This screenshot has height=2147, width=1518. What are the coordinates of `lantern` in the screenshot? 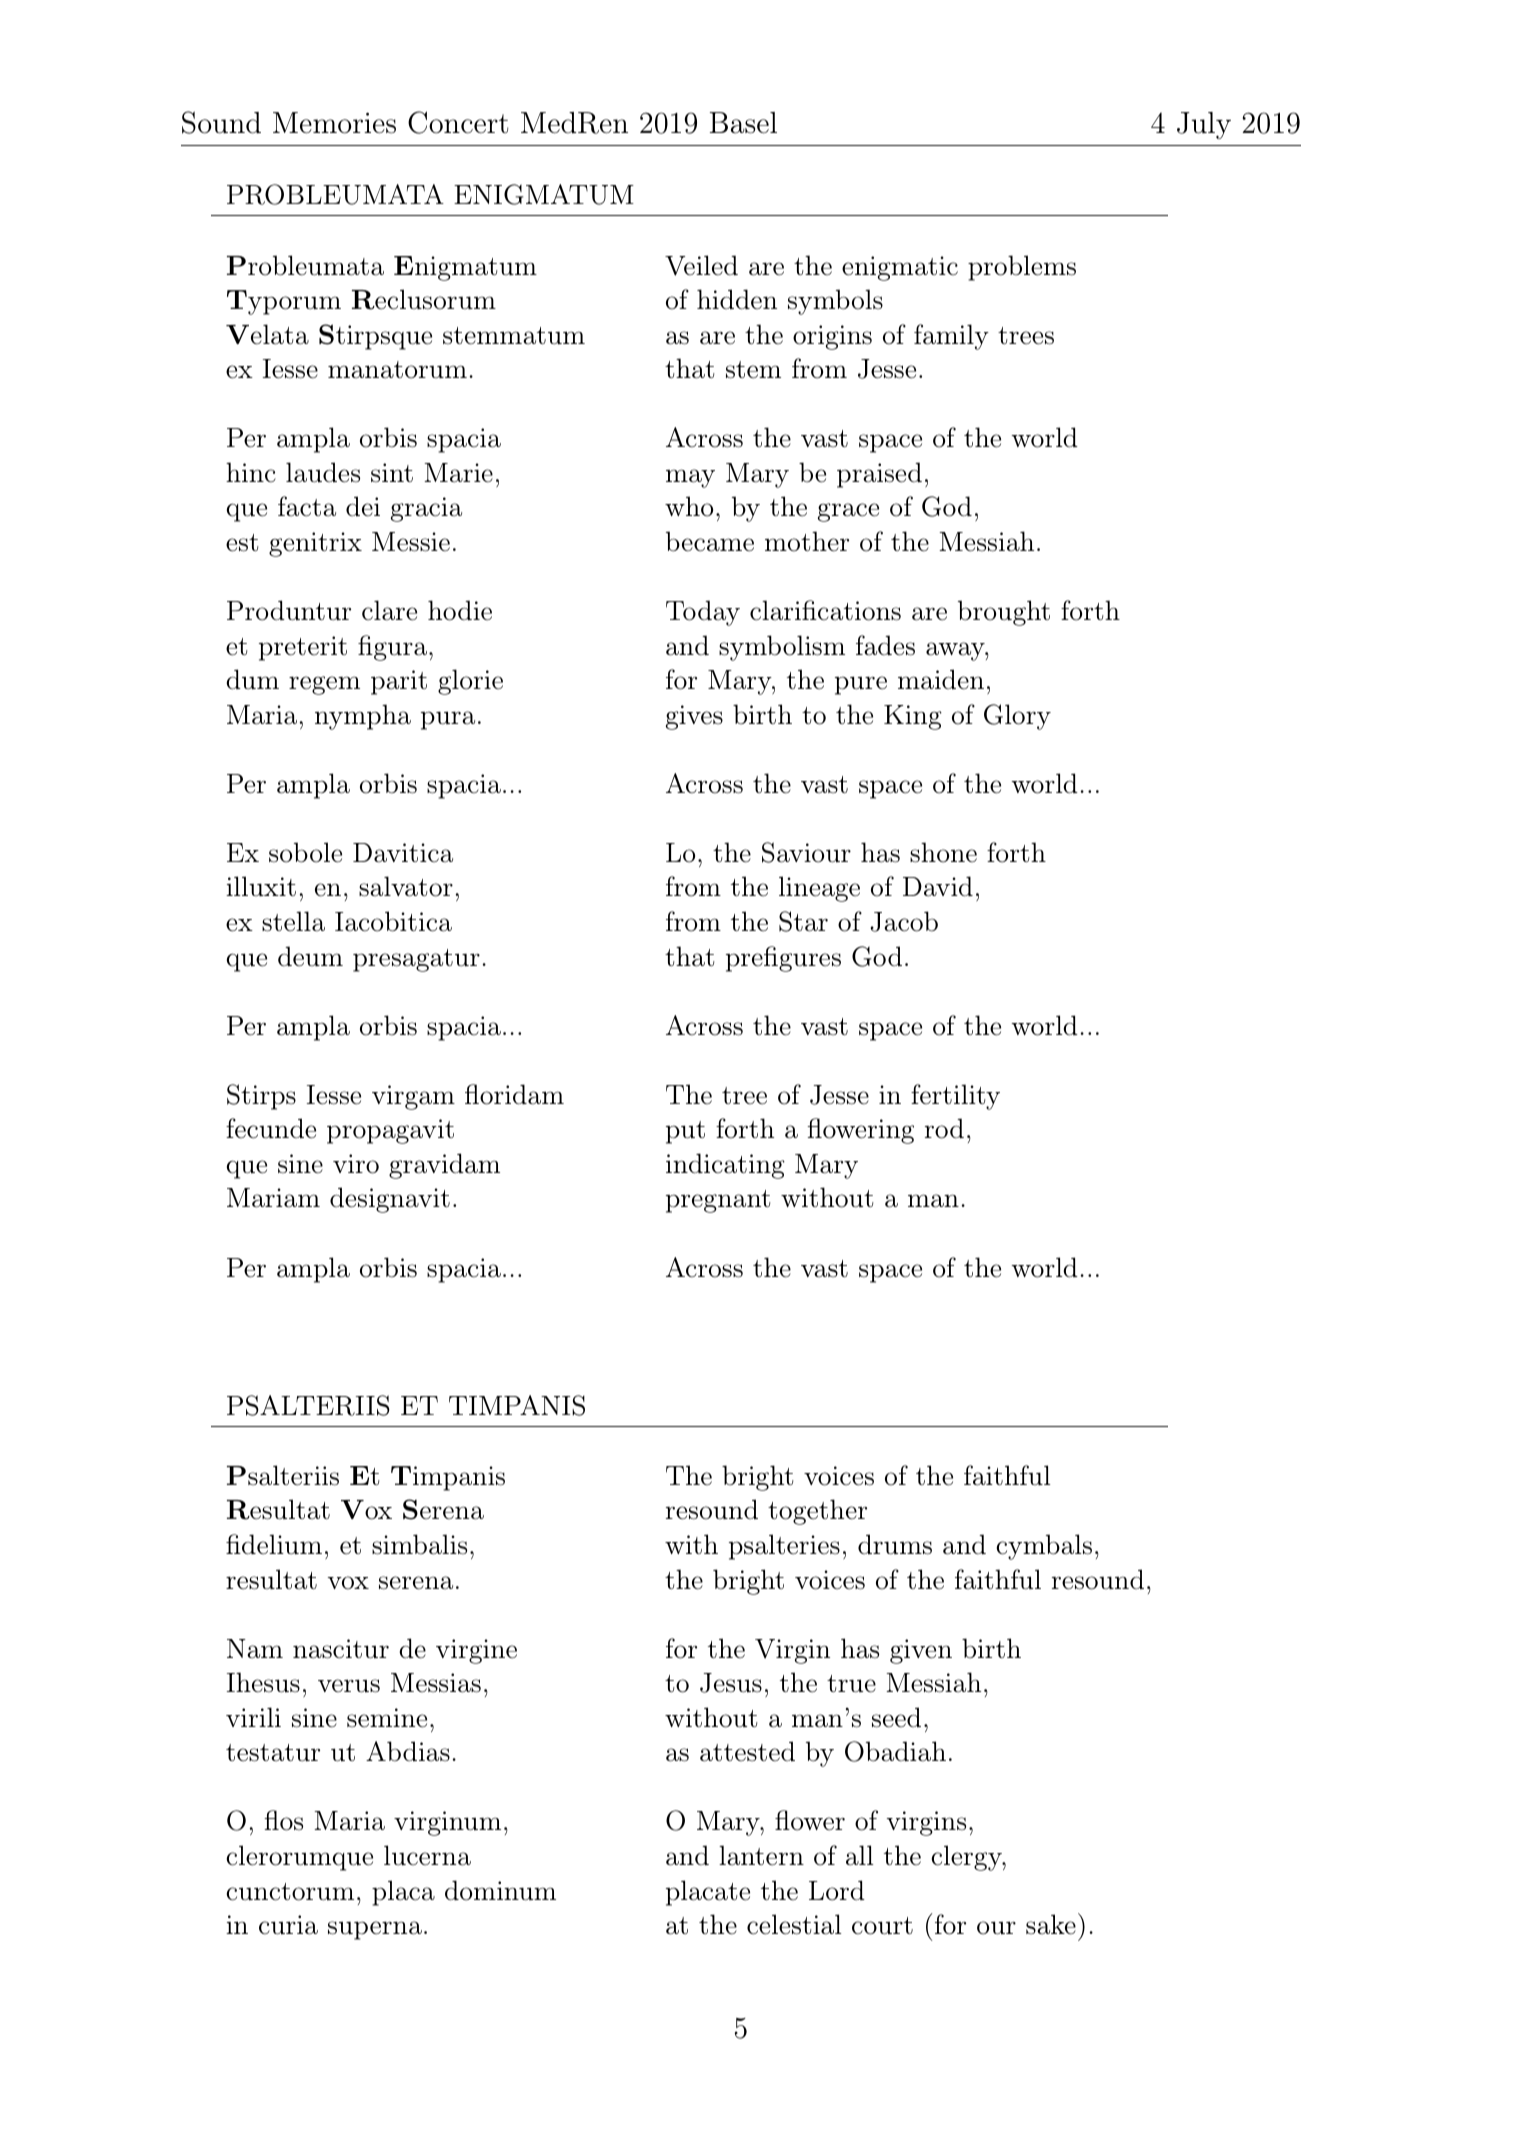 It's located at (761, 1855).
